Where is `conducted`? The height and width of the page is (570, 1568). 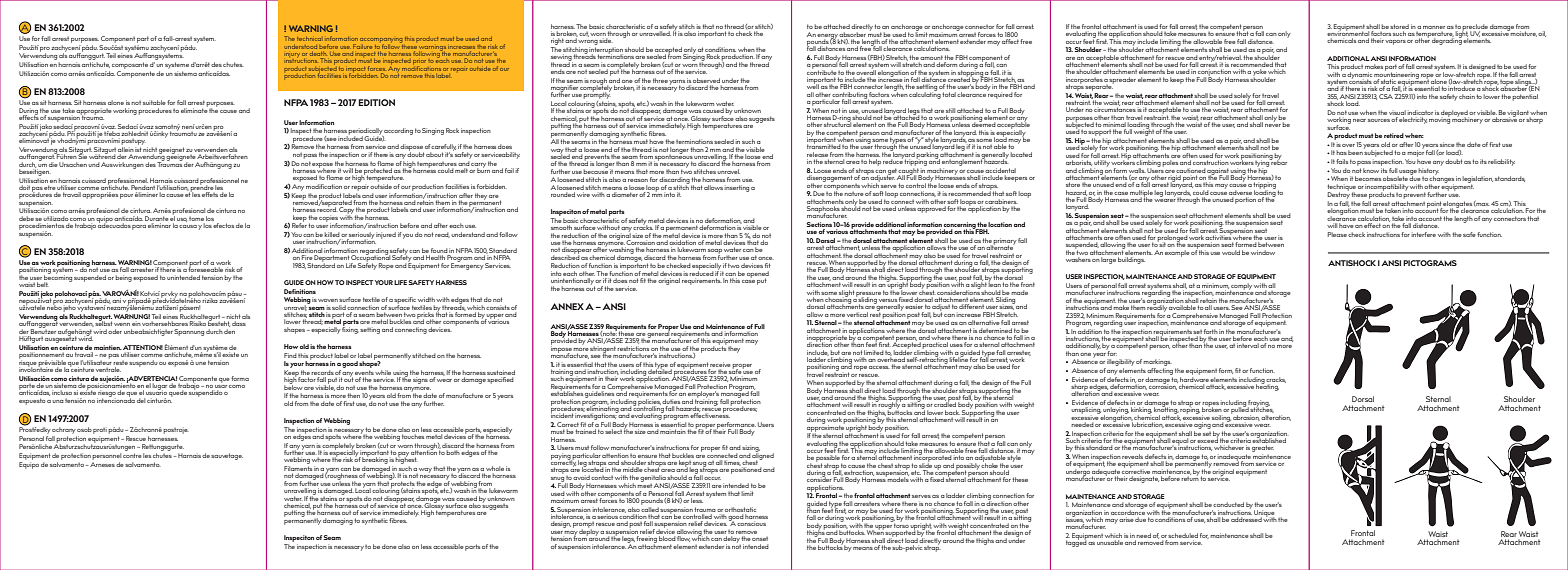 conducted is located at coordinates (1228, 504).
